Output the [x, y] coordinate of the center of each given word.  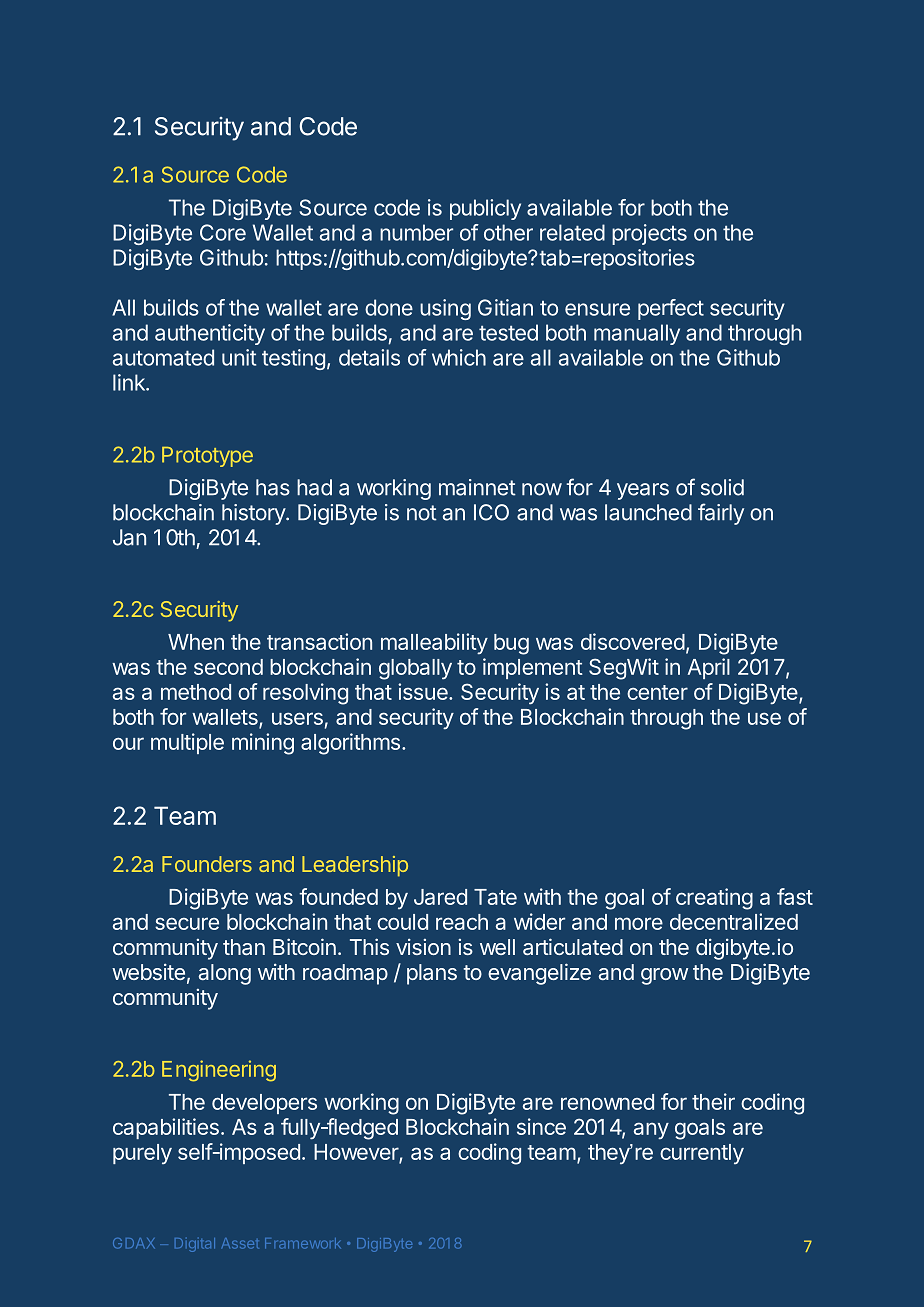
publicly [485, 209]
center [657, 692]
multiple [187, 743]
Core [223, 232]
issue [424, 691]
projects [649, 234]
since [541, 1126]
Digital [195, 1245]
